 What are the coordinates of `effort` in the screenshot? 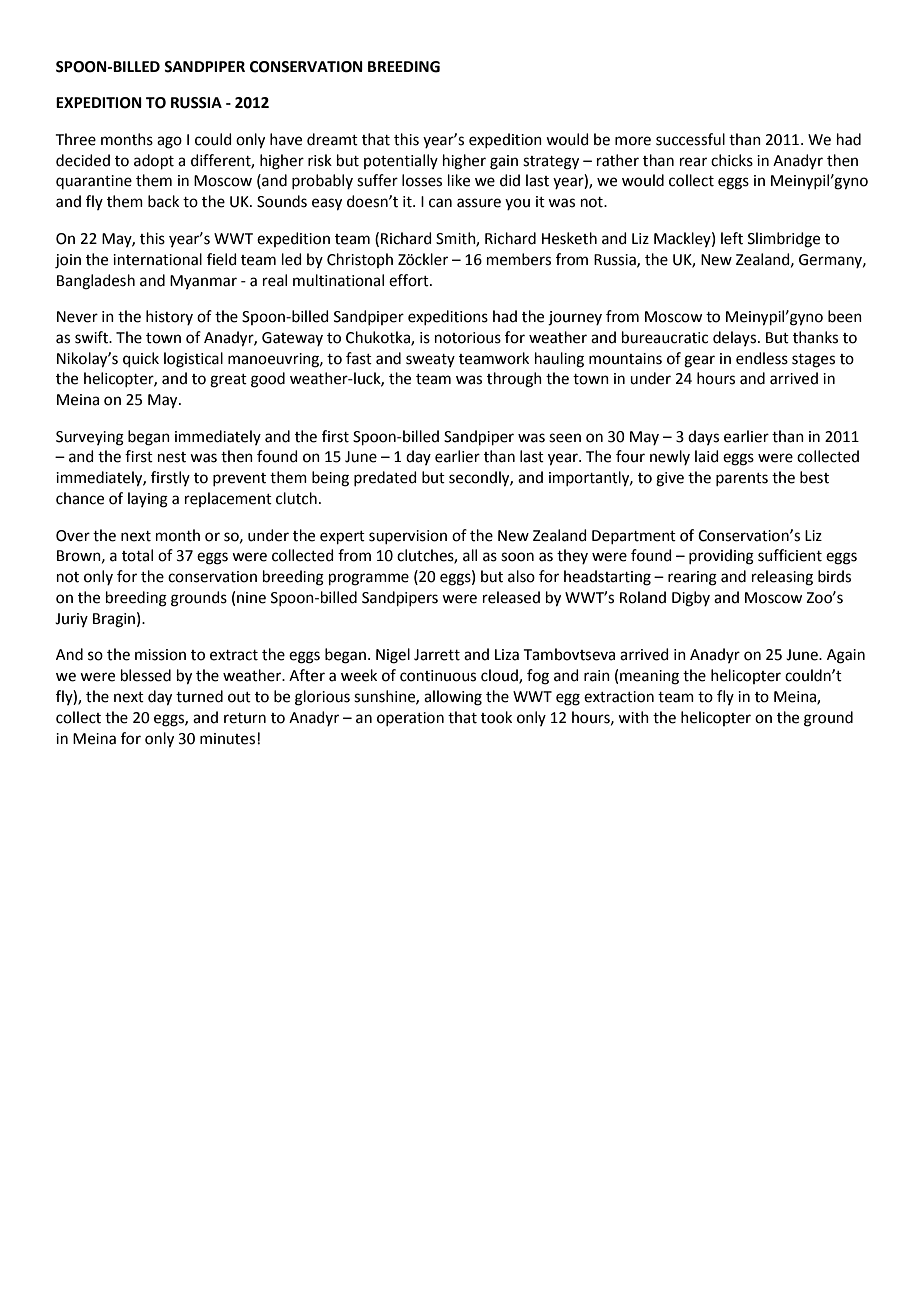 It's located at (410, 280).
